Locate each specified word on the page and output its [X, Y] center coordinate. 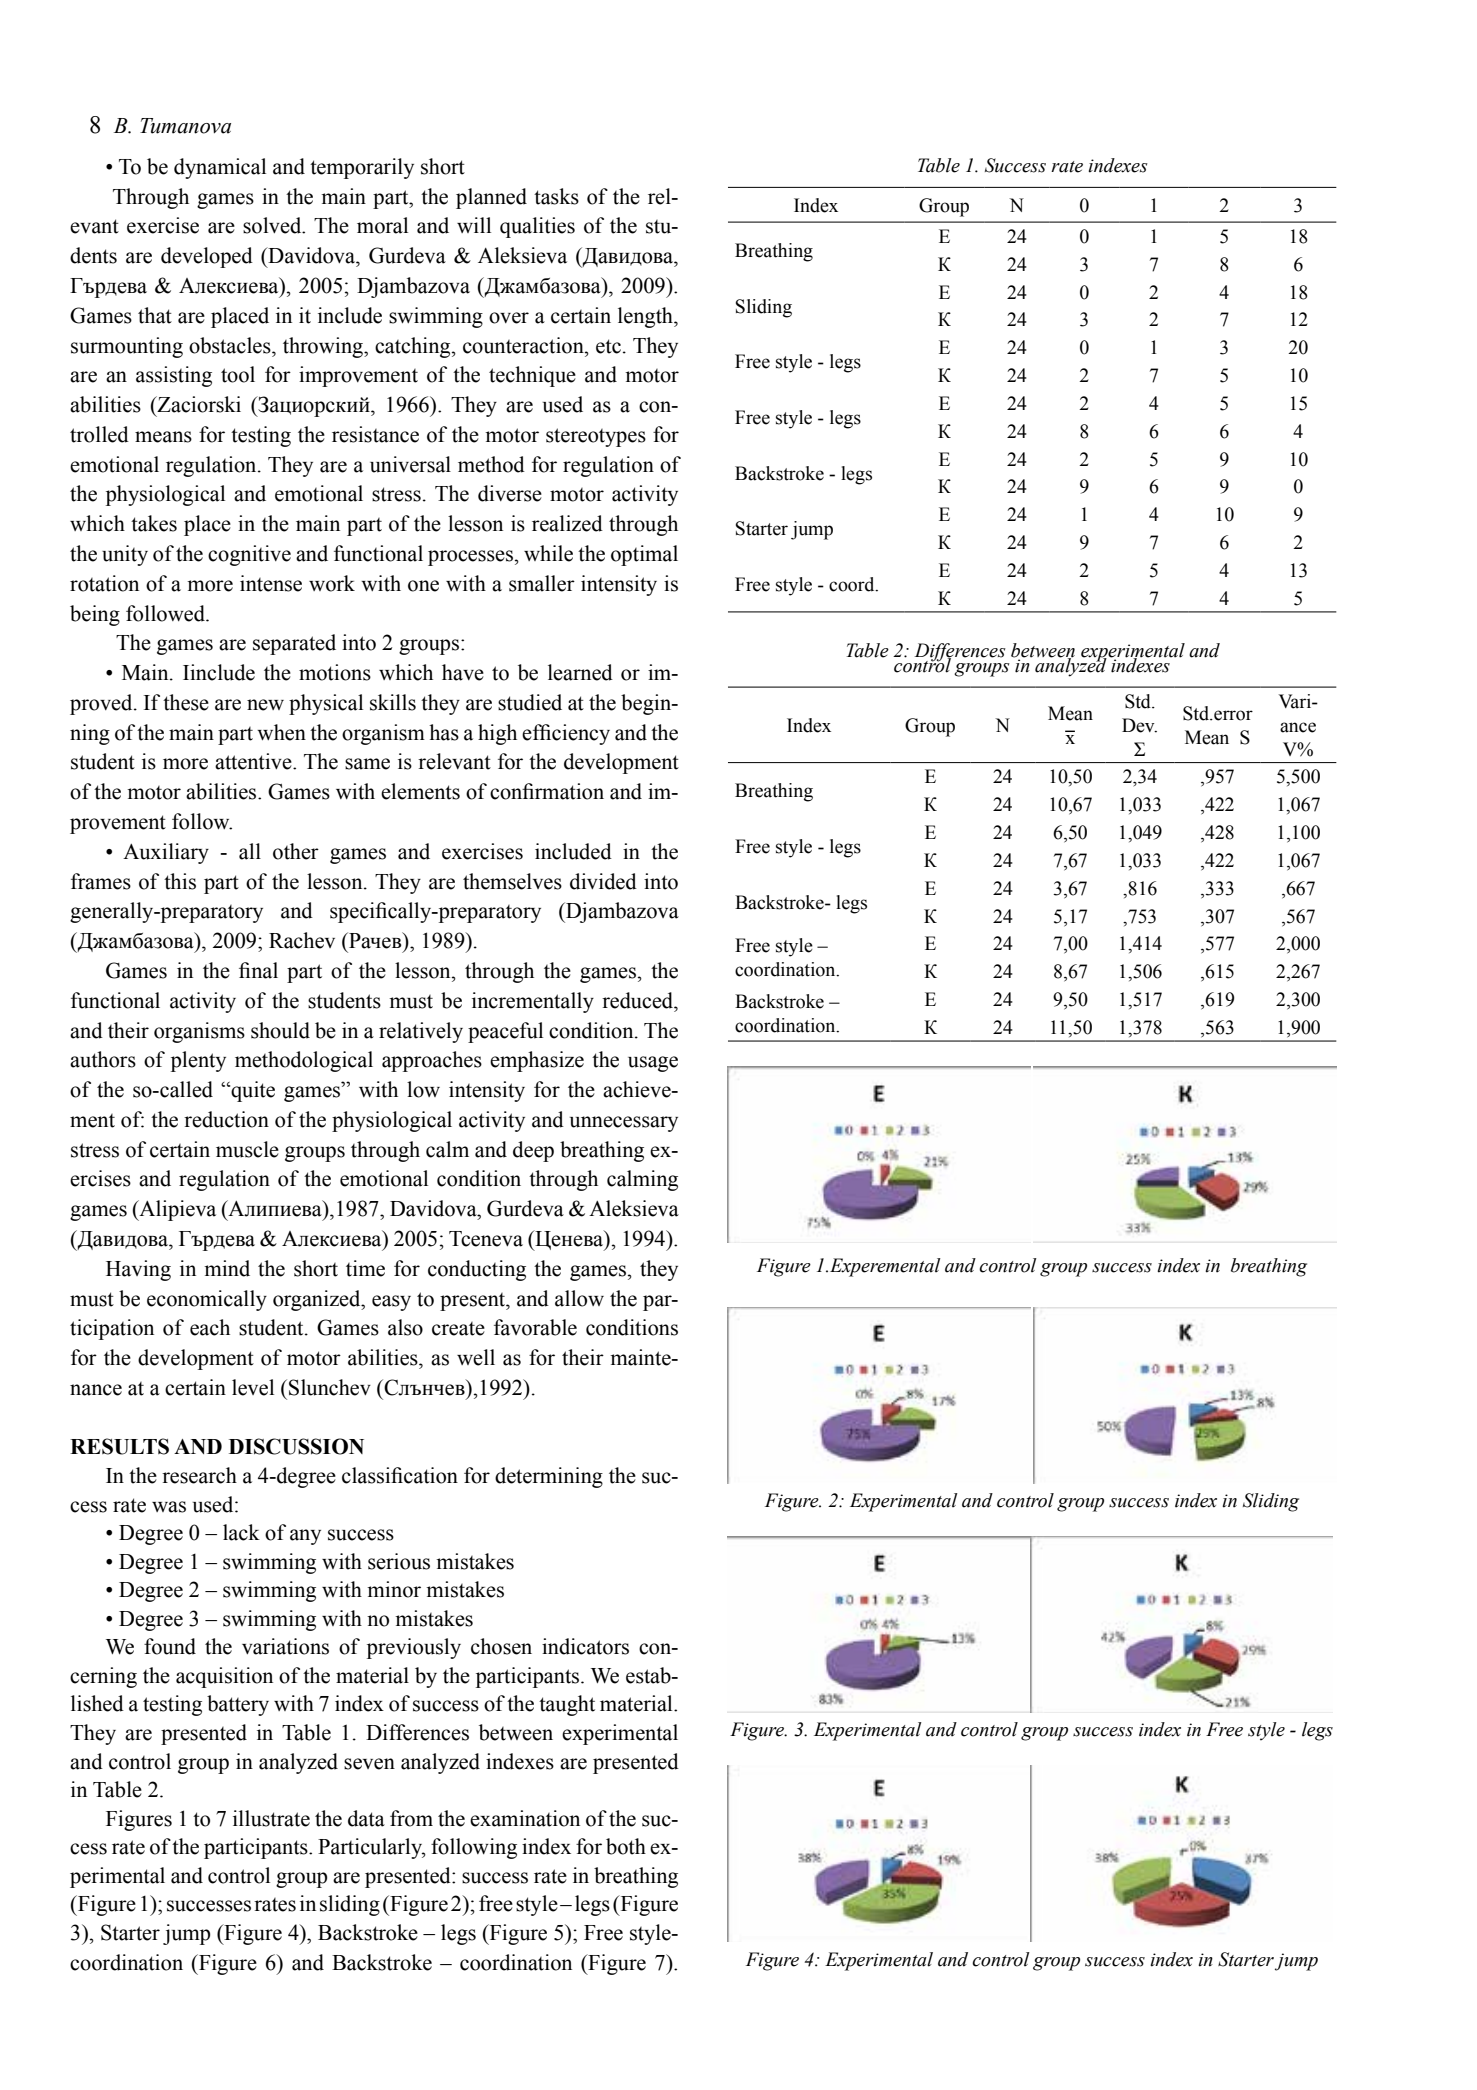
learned [580, 672]
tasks [556, 196]
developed [207, 257]
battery [238, 1705]
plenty [198, 1061]
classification [400, 1475]
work [332, 583]
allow [579, 1298]
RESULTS [119, 1446]
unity [125, 555]
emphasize [537, 1061]
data [366, 1818]
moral [382, 225]
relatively [421, 1032]
